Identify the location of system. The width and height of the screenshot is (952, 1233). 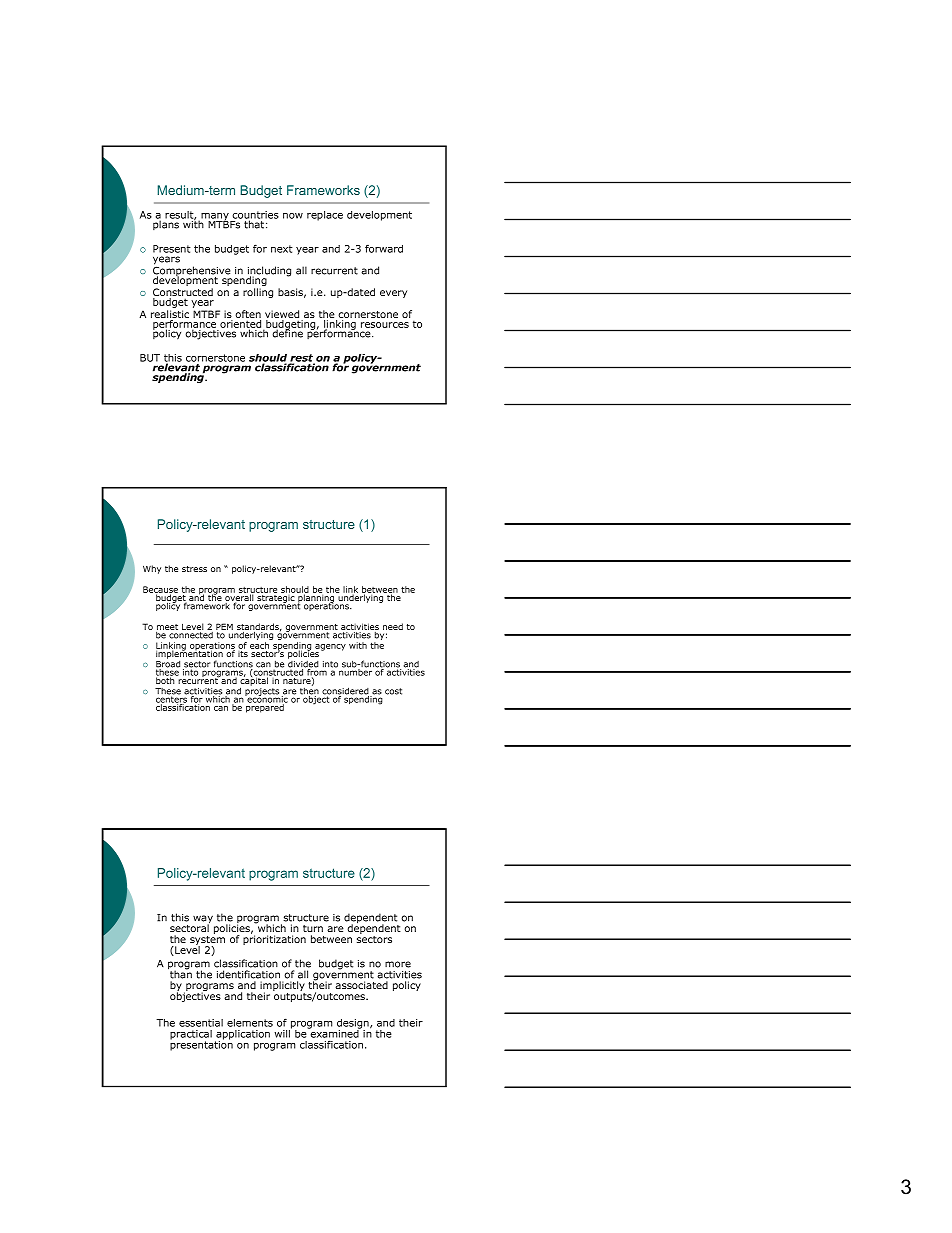
(207, 942).
